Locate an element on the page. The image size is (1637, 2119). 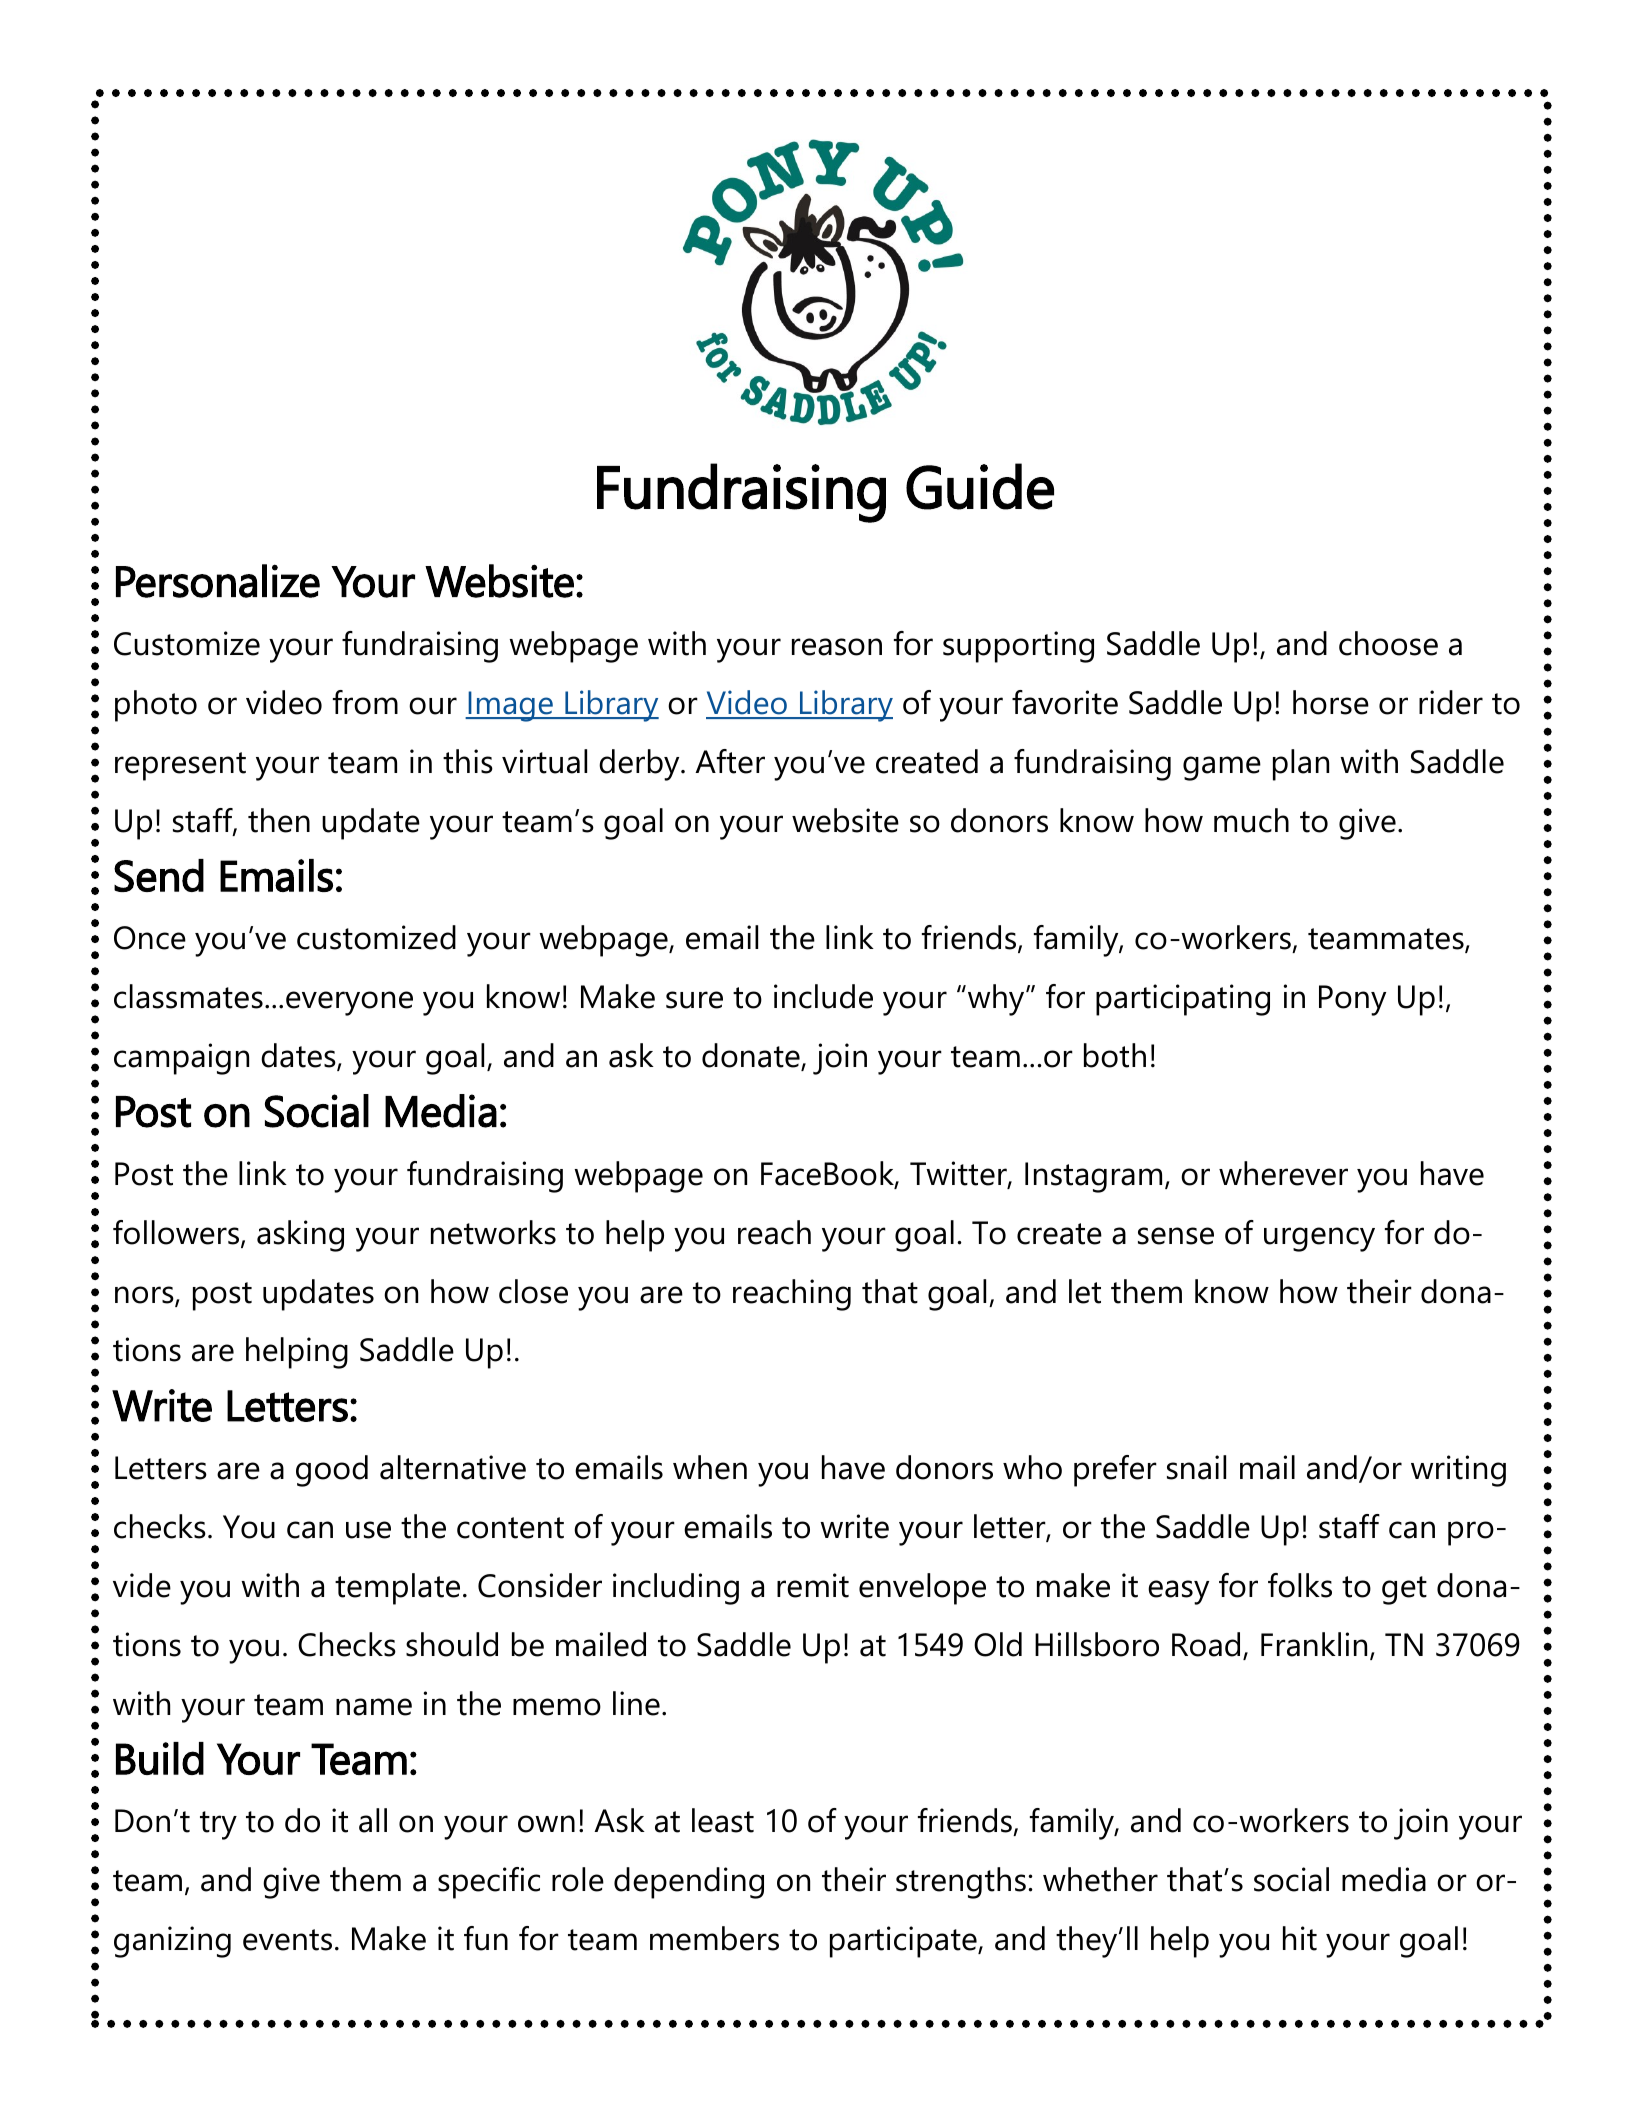
all is located at coordinates (373, 1820).
